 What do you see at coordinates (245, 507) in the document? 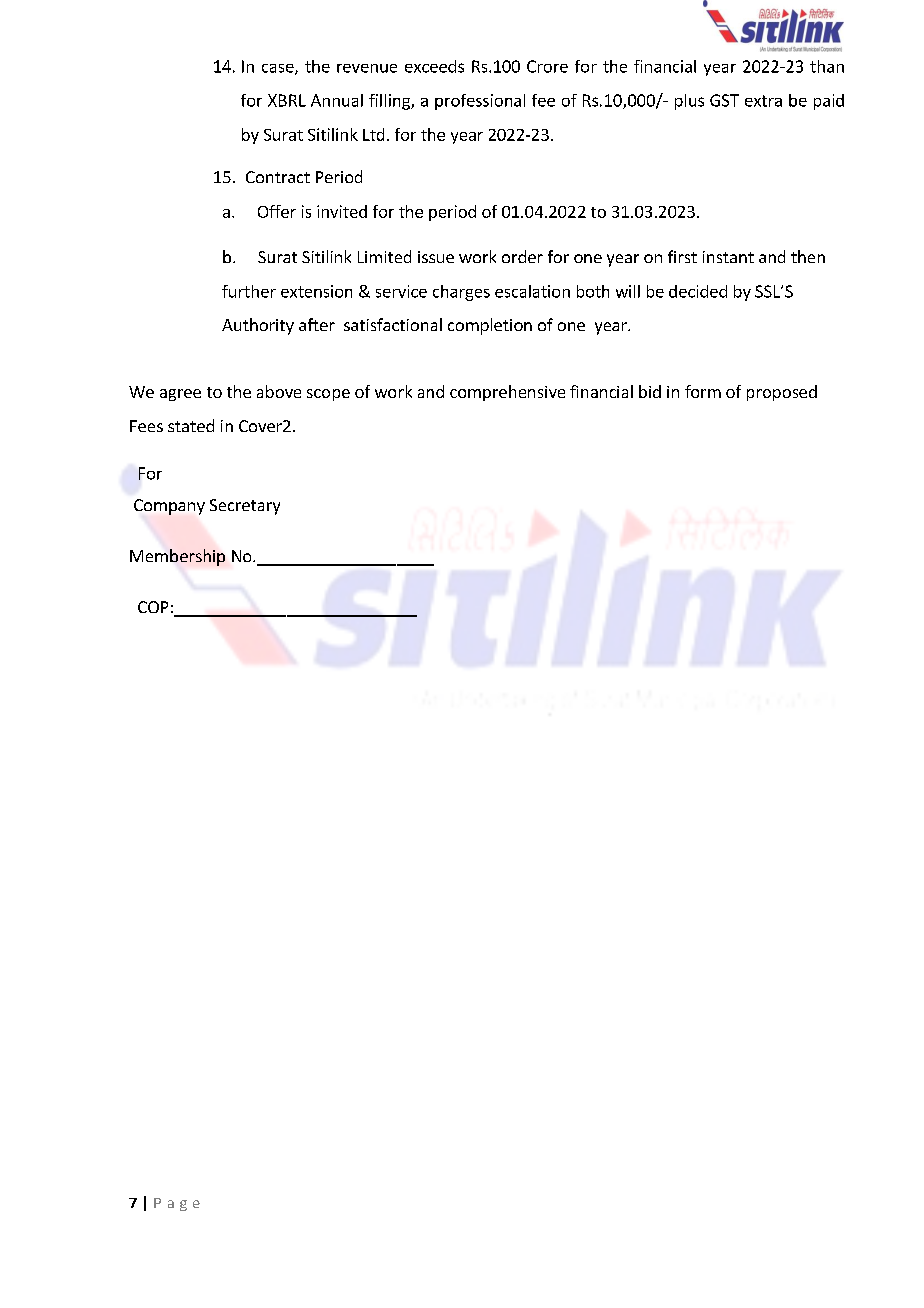
I see `Secretary` at bounding box center [245, 507].
